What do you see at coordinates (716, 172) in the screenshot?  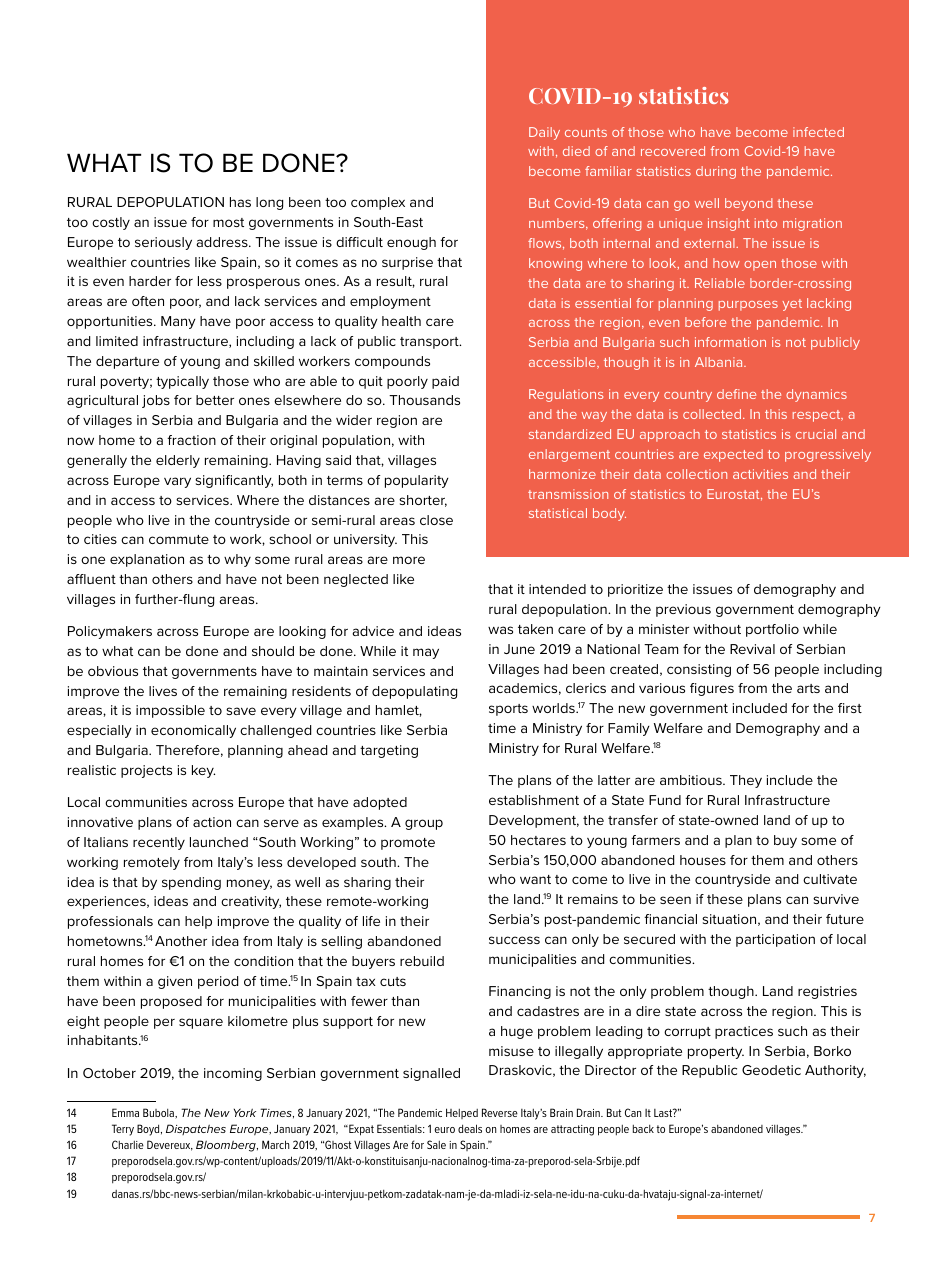 I see `during` at bounding box center [716, 172].
